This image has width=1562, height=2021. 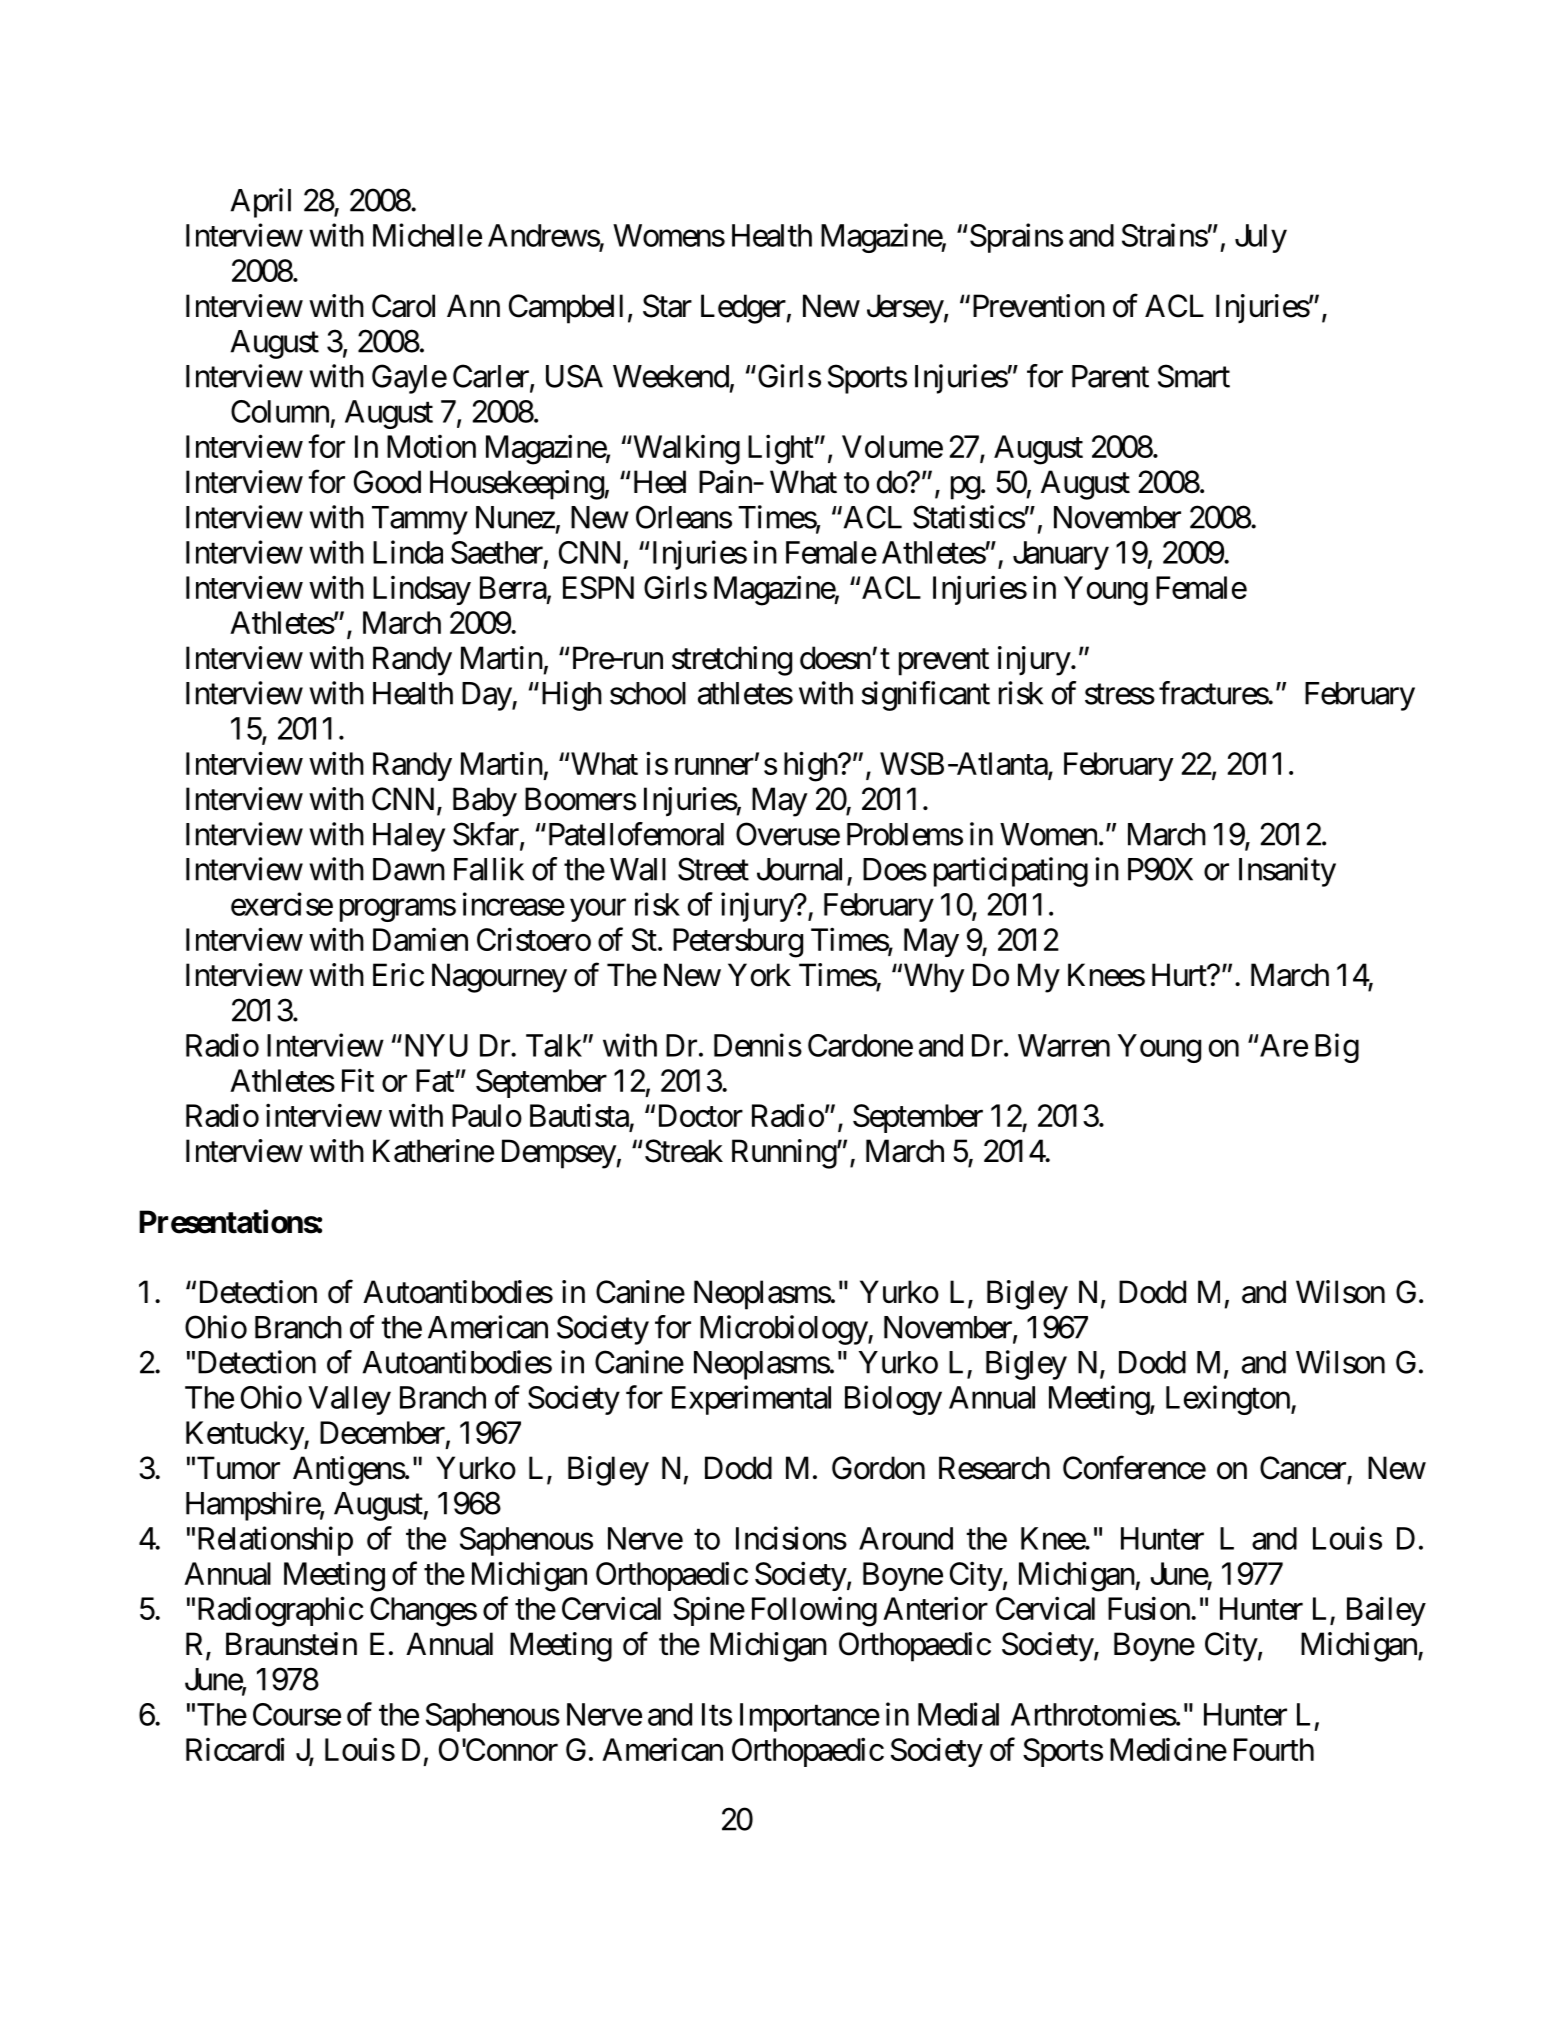 What do you see at coordinates (1061, 555) in the image?
I see `January` at bounding box center [1061, 555].
